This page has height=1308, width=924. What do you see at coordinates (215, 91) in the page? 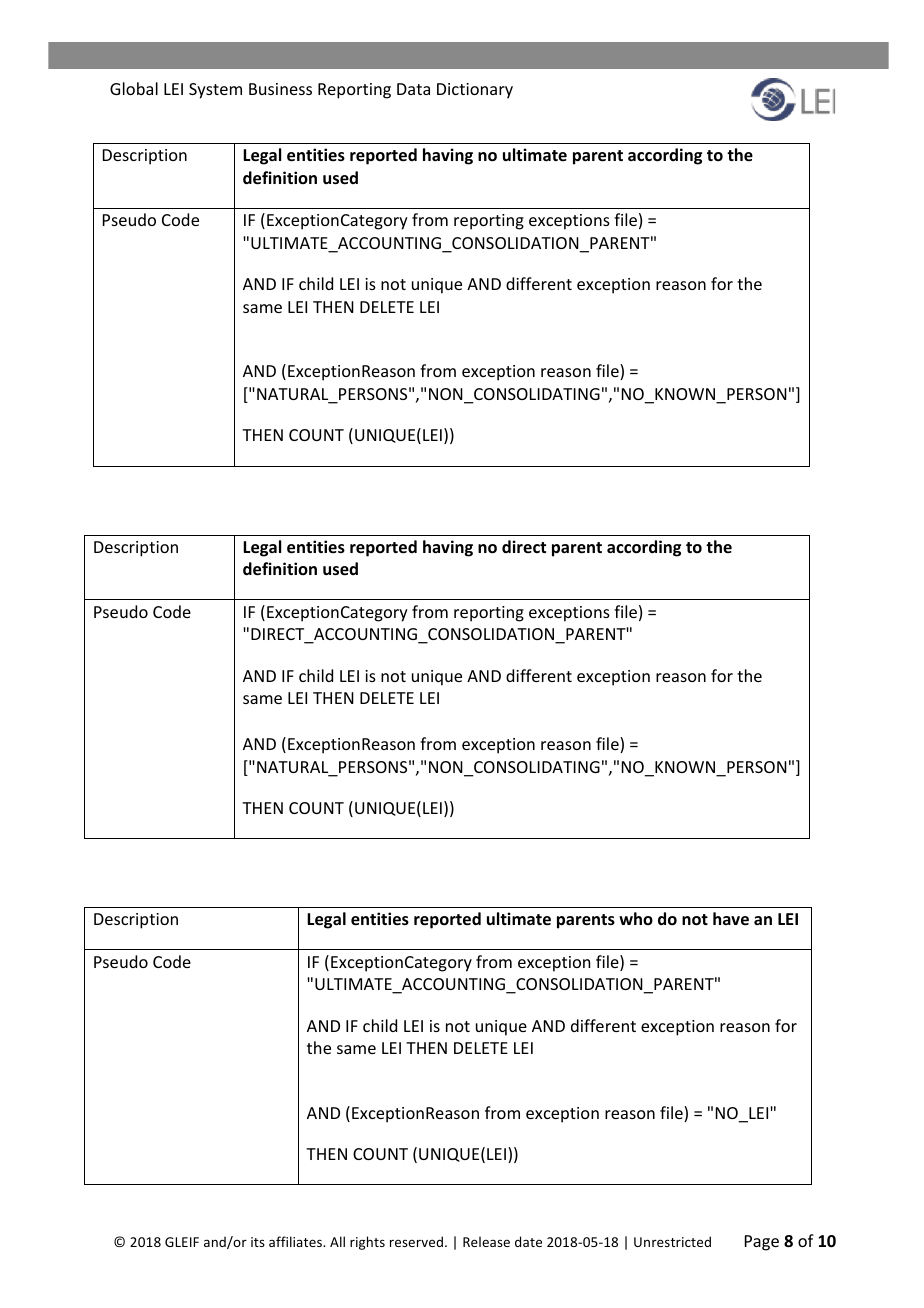
I see `System` at bounding box center [215, 91].
